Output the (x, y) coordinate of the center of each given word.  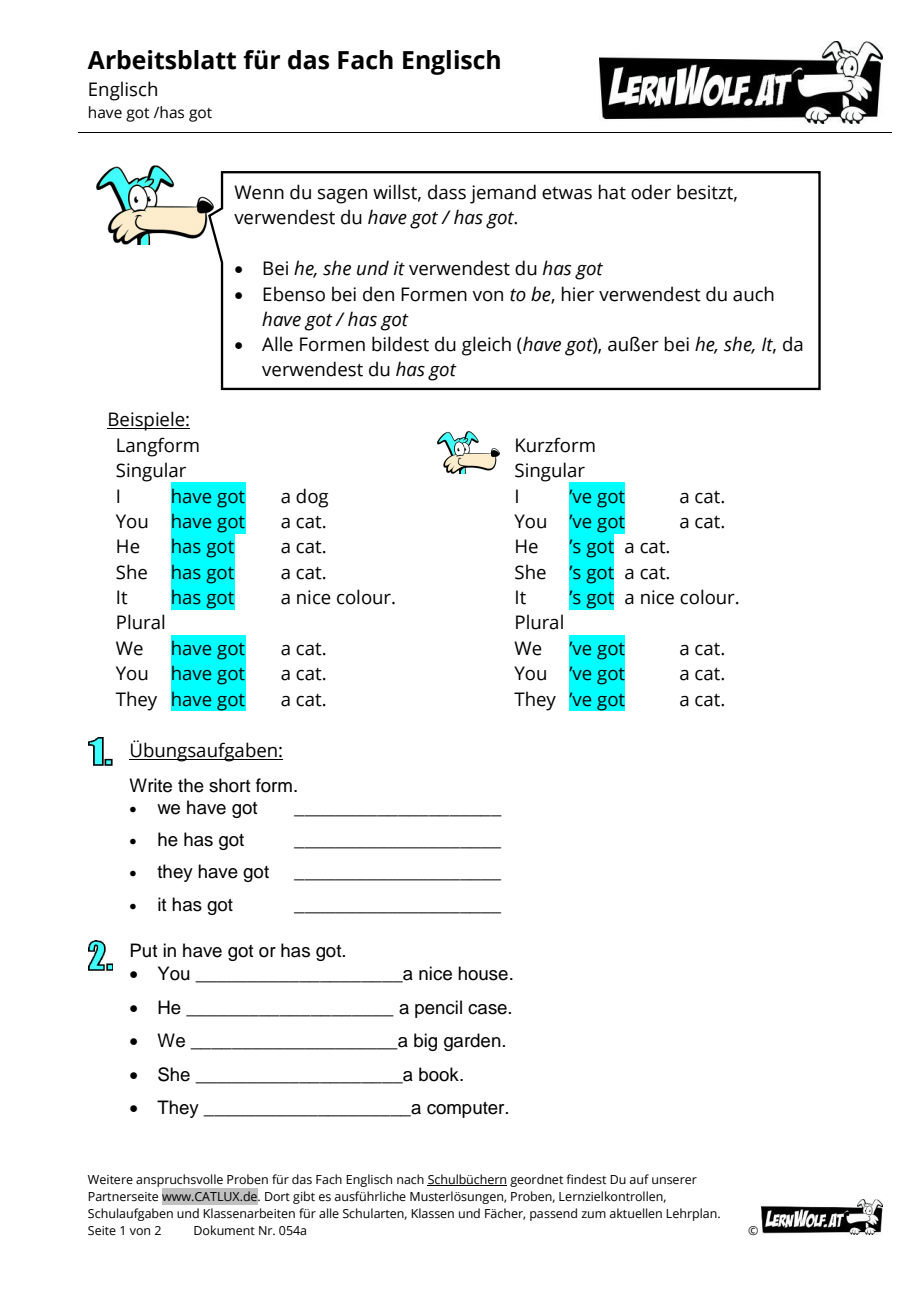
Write (150, 785)
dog (312, 498)
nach (410, 1179)
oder (651, 192)
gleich (486, 346)
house (483, 973)
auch (753, 294)
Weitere (110, 1179)
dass (447, 192)
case (487, 1009)
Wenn (259, 192)
